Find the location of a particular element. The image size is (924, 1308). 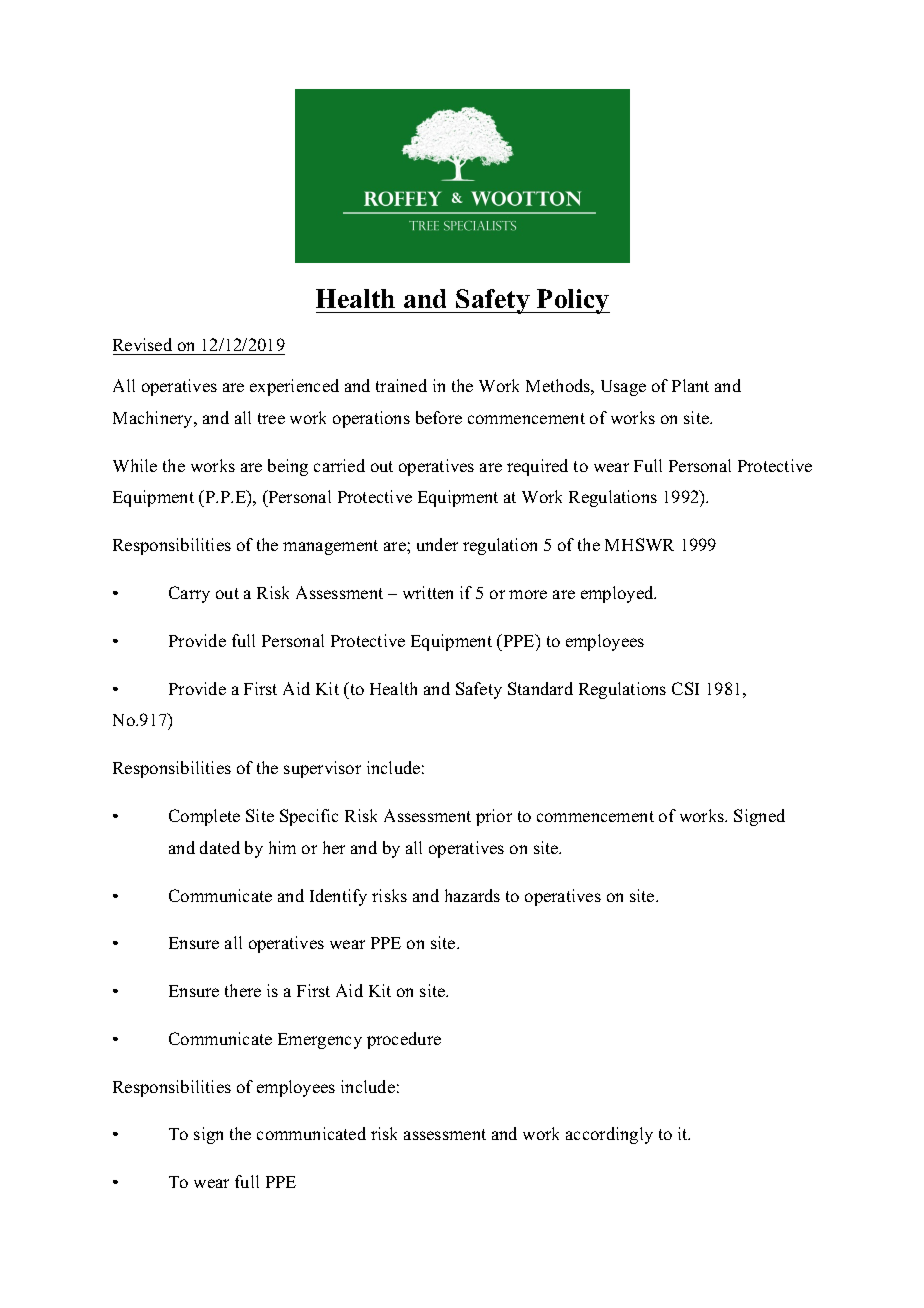

trained is located at coordinates (401, 385).
